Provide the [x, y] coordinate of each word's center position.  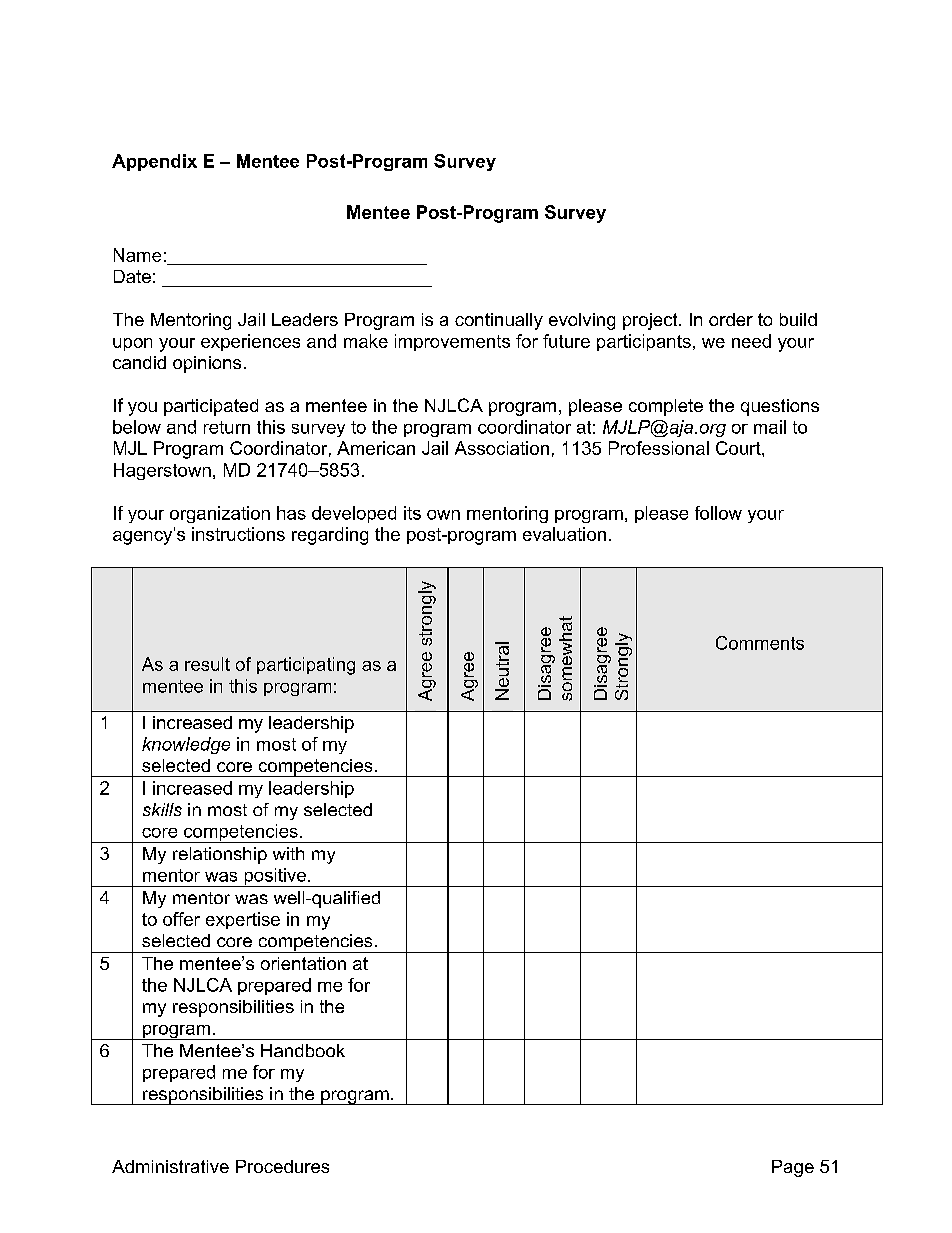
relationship [220, 855]
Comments [760, 643]
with [288, 853]
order [731, 319]
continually [499, 321]
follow [718, 513]
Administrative [170, 1166]
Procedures [282, 1166]
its [412, 513]
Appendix [154, 162]
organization [220, 514]
